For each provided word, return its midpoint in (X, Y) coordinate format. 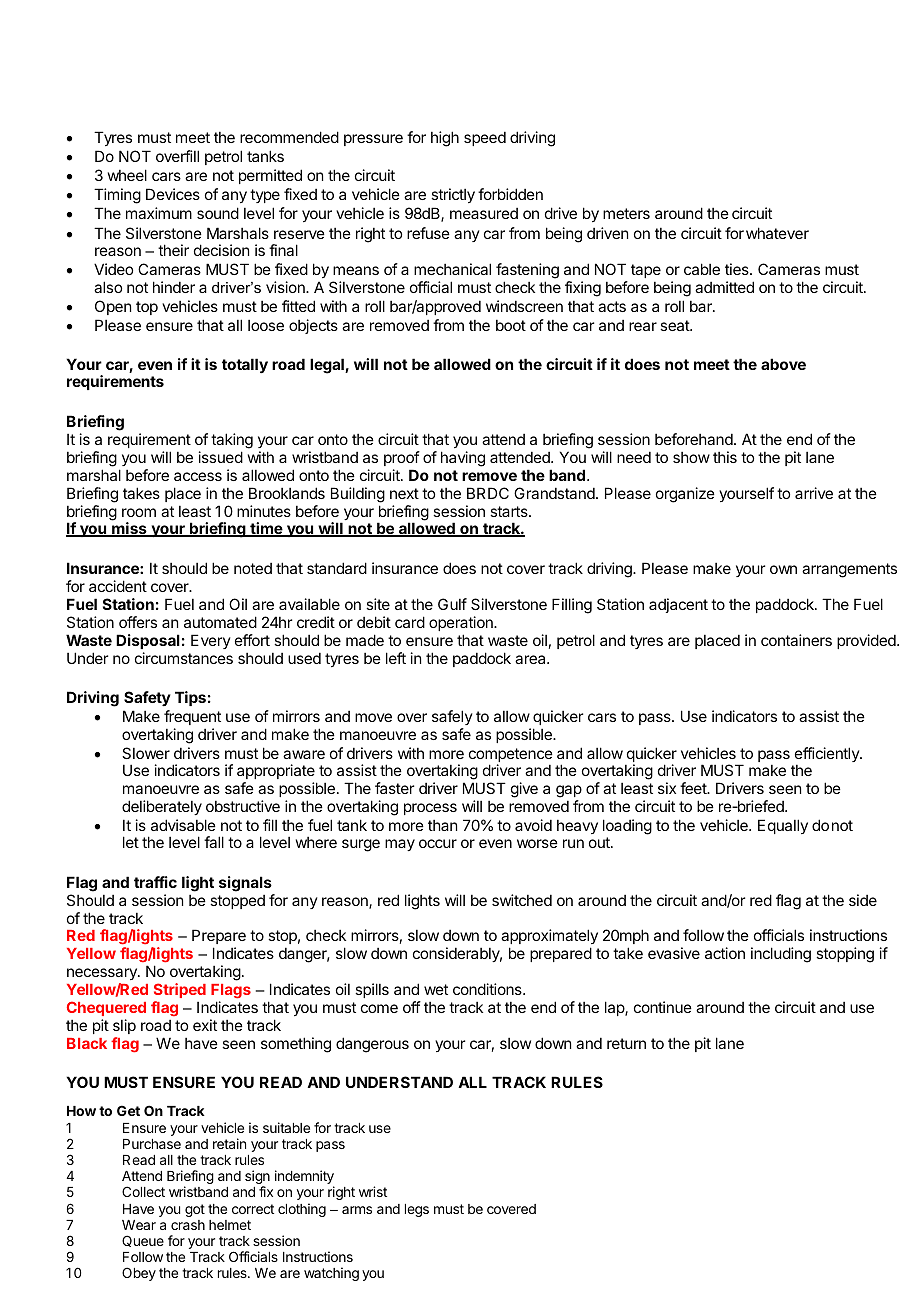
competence (511, 756)
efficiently (828, 754)
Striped (180, 990)
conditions (488, 989)
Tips (190, 698)
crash (188, 1225)
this (725, 457)
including (781, 955)
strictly (453, 195)
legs (417, 1210)
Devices (173, 194)
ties (738, 269)
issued (221, 457)
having (463, 459)
